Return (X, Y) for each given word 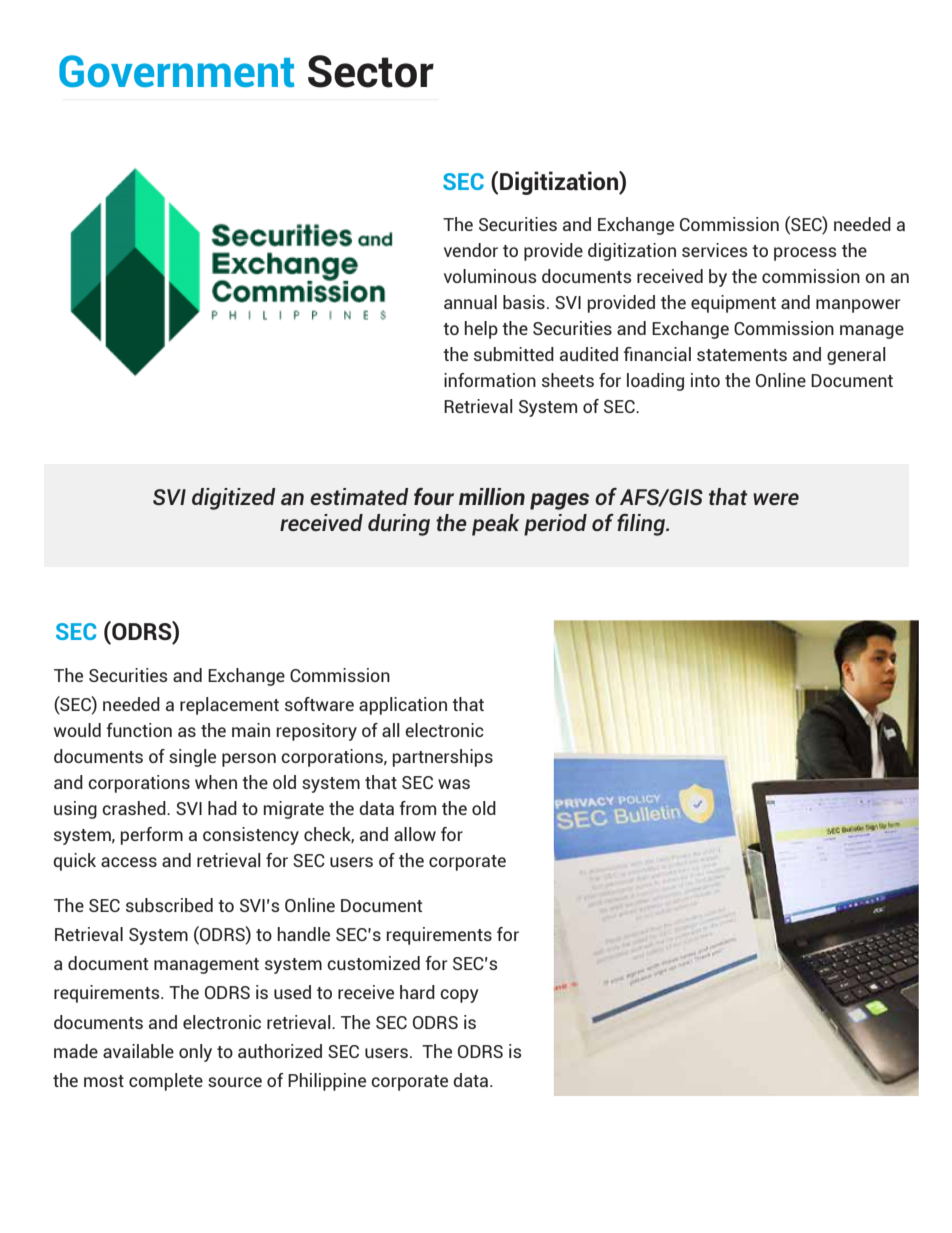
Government (176, 71)
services (715, 250)
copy (459, 996)
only (195, 1053)
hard (417, 992)
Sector (371, 71)
